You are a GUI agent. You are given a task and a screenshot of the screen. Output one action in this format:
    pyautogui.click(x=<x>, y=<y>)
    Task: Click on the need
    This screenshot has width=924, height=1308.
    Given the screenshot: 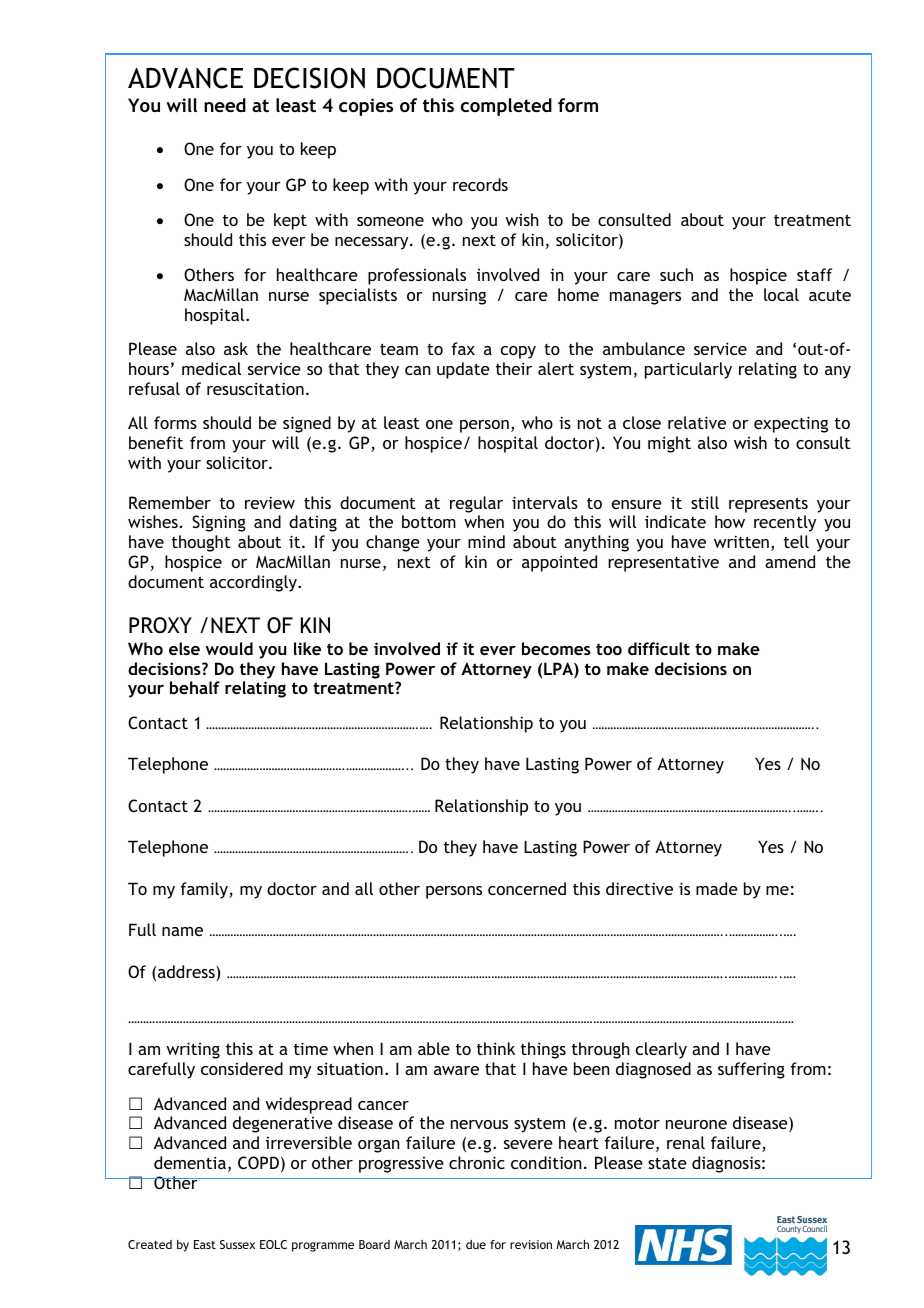 What is the action you would take?
    pyautogui.click(x=225, y=105)
